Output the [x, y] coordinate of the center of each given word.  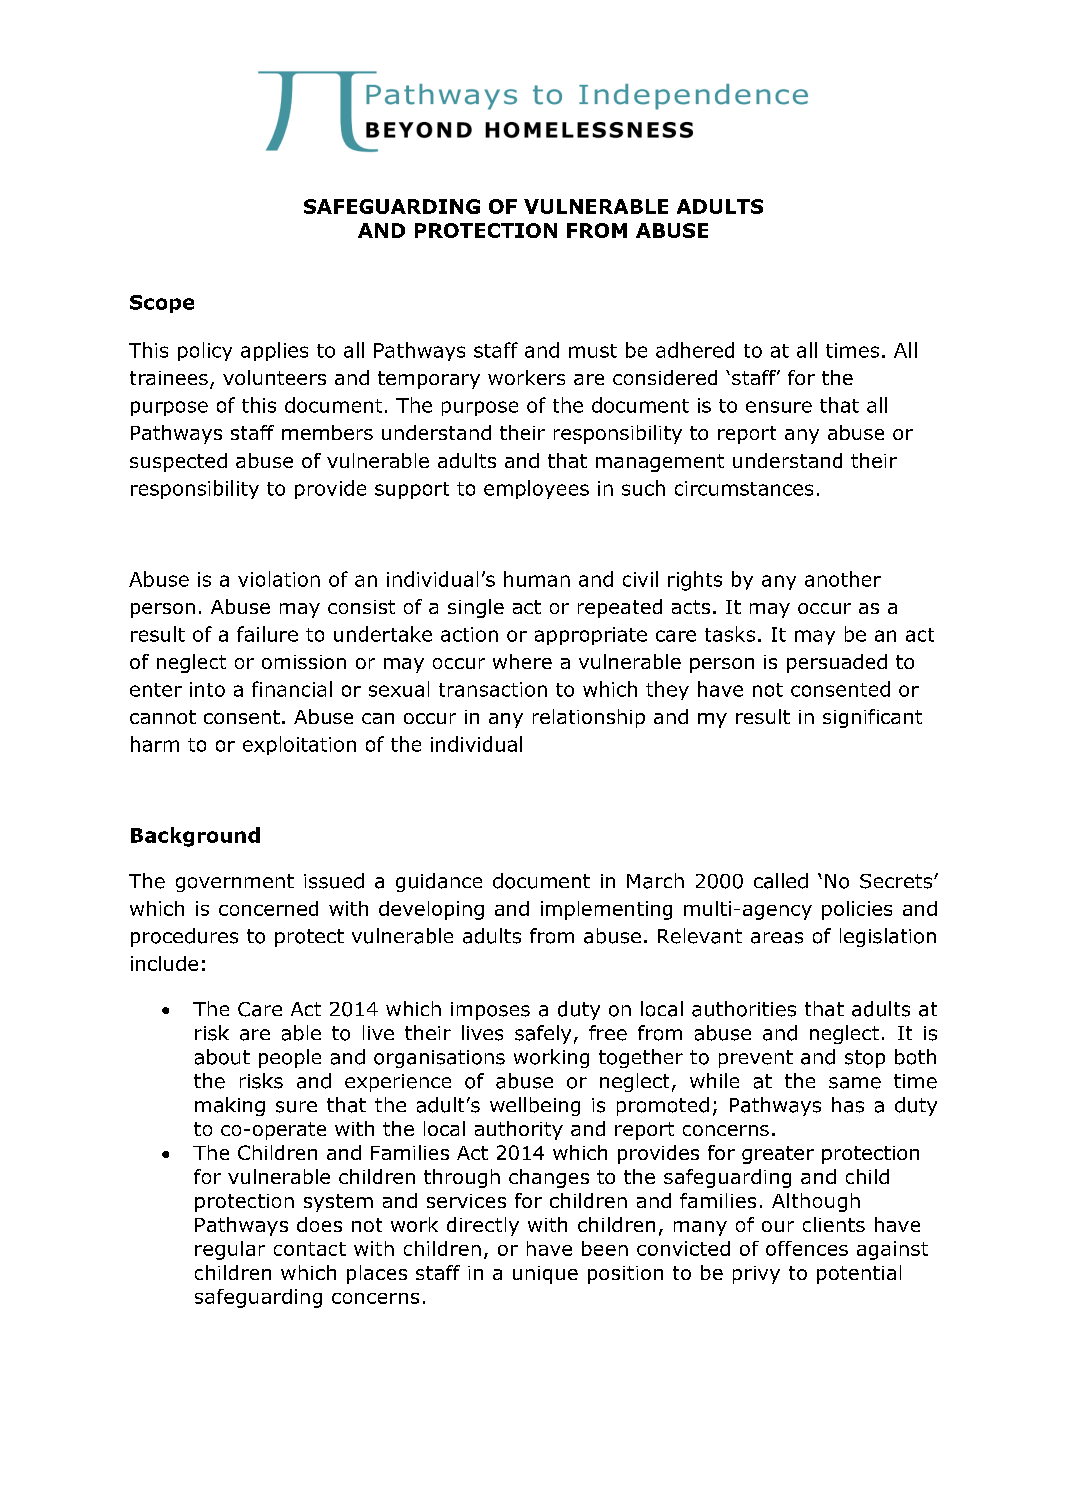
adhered [695, 350]
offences [807, 1248]
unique [545, 1275]
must [593, 351]
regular [230, 1250]
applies [274, 351]
